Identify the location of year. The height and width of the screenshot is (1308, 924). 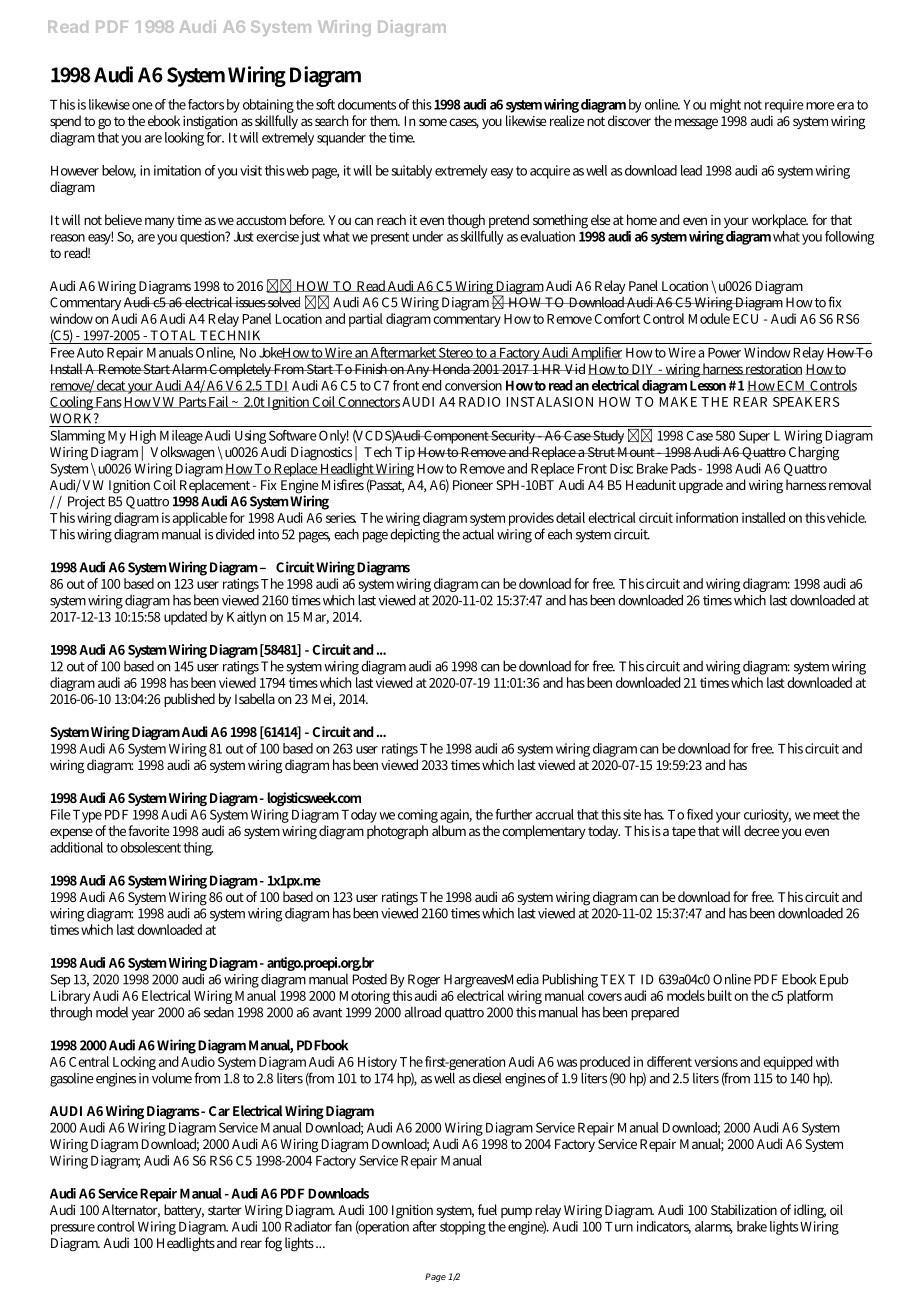
(143, 1015).
